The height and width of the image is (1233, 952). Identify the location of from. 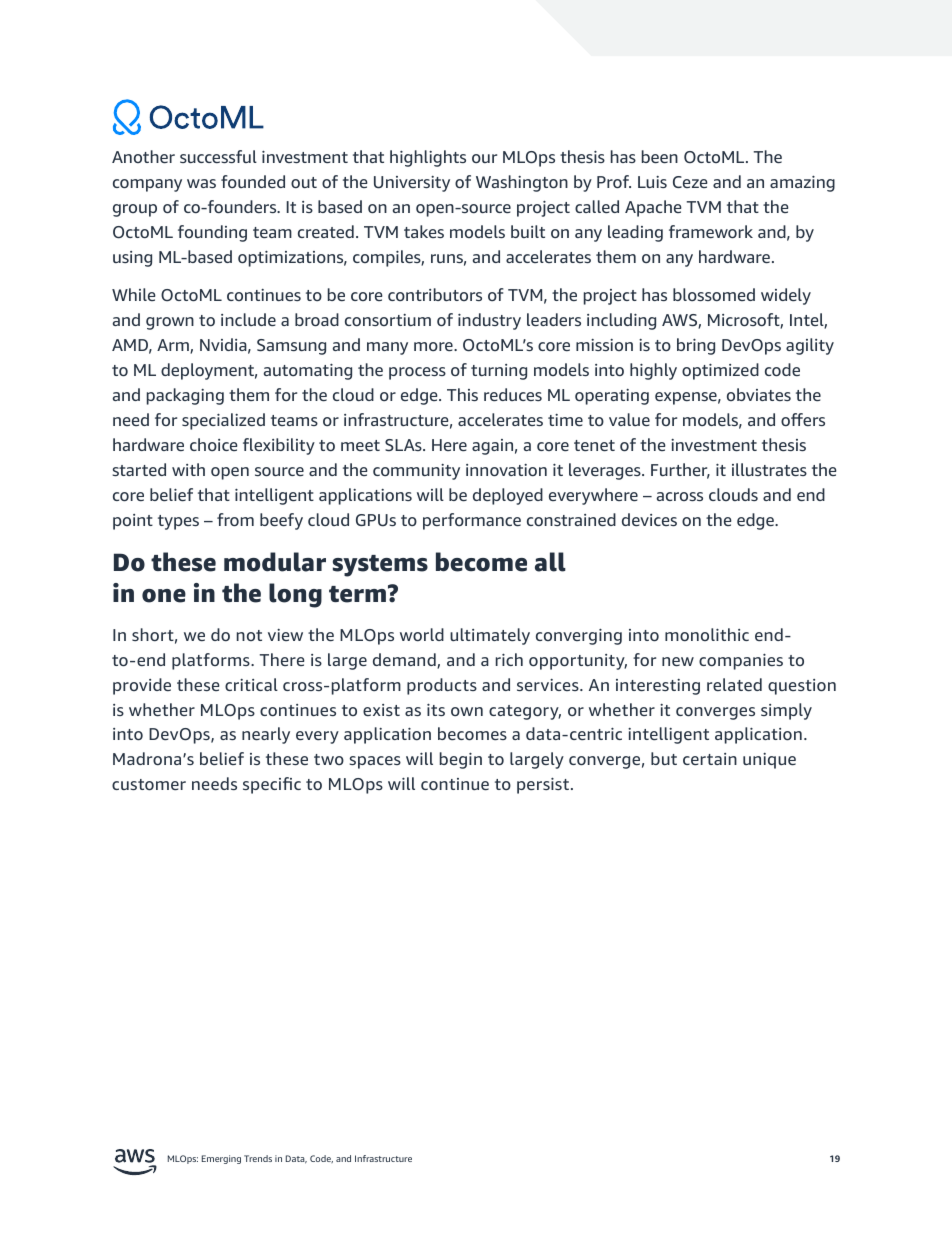
(235, 519).
